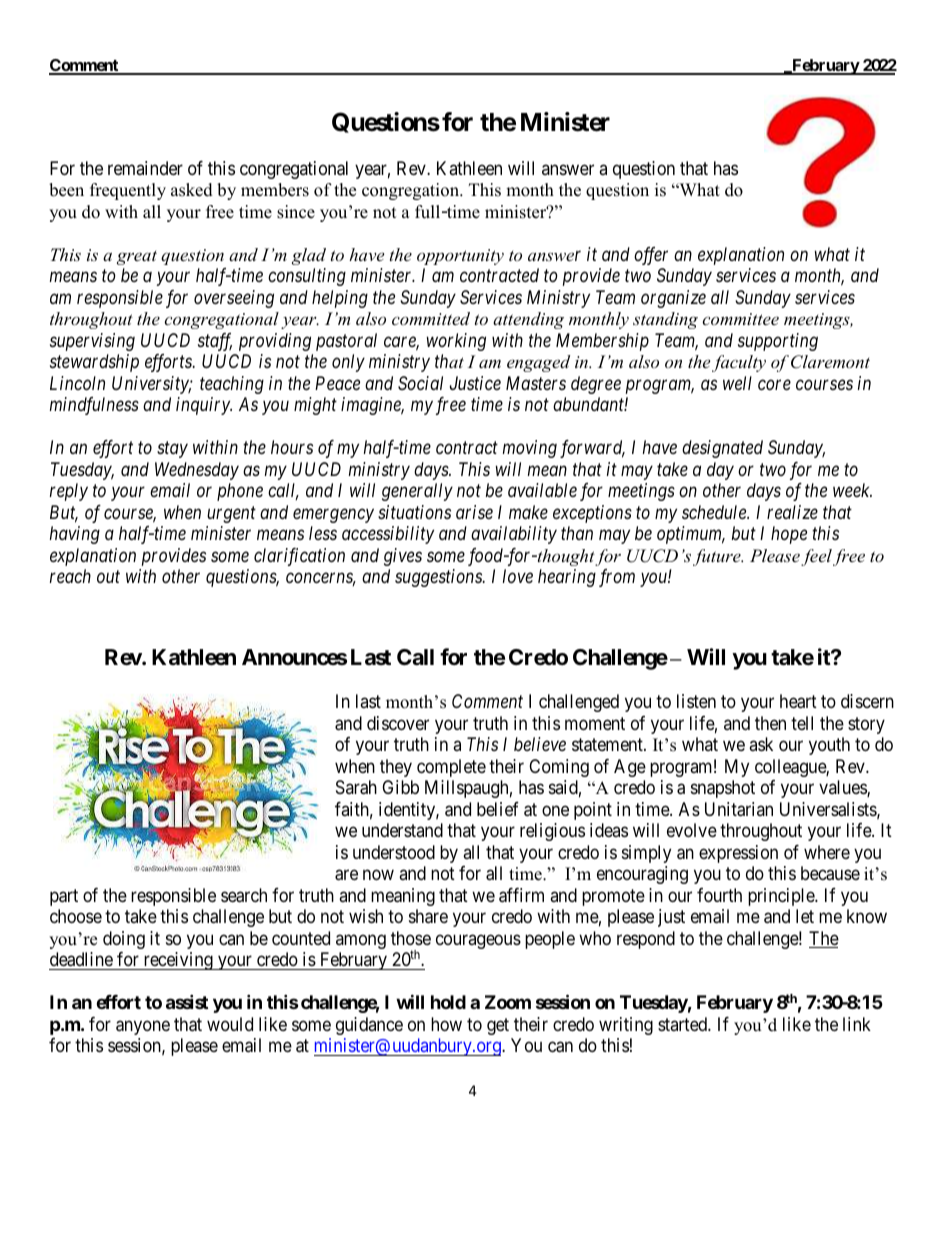  Describe the element at coordinates (192, 190) in the image. I see `asked` at that location.
